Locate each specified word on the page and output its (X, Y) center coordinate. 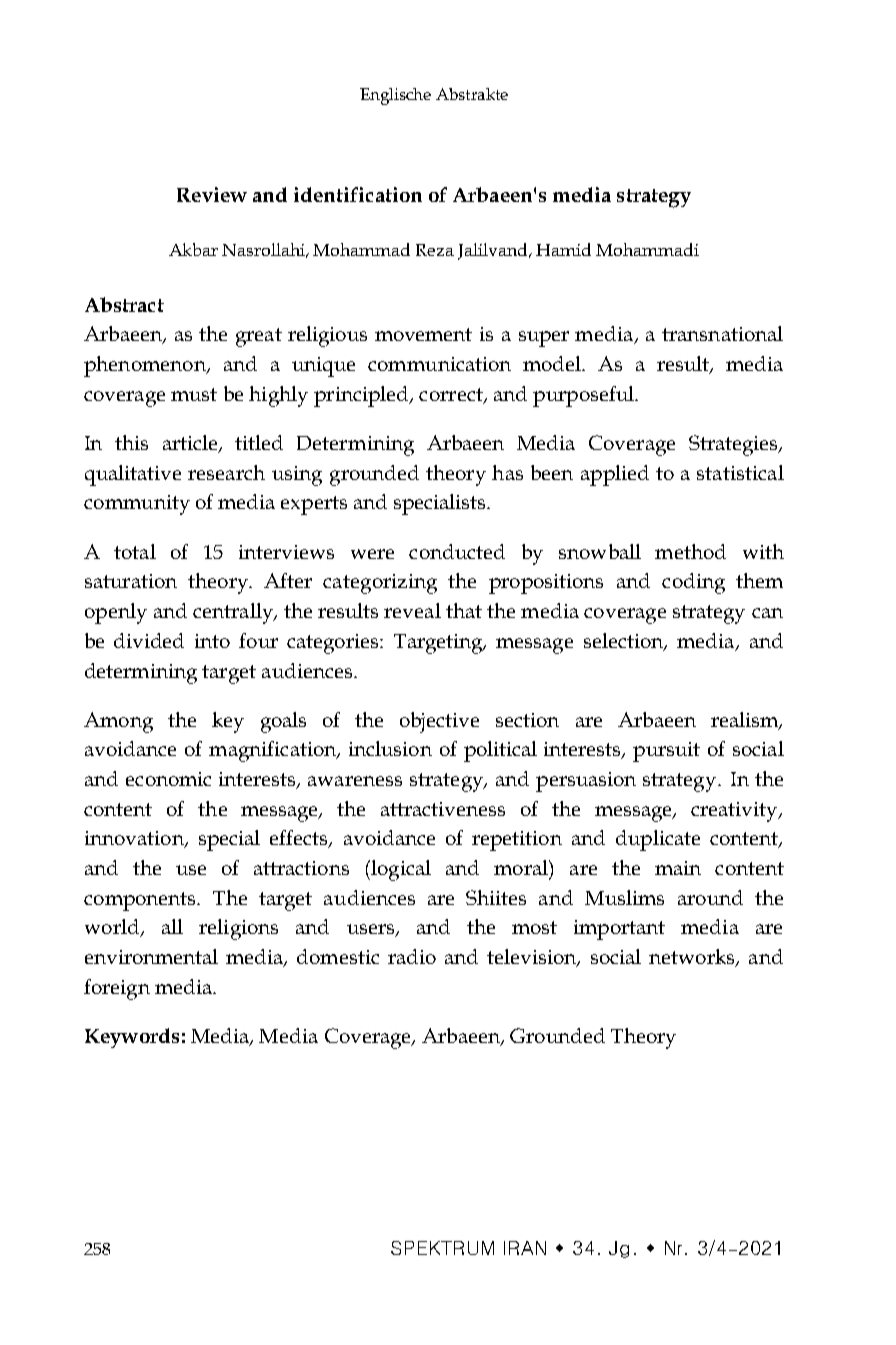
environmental (151, 956)
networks (693, 958)
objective (439, 722)
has (507, 472)
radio (412, 956)
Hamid (563, 249)
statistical (740, 472)
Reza (435, 250)
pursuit (666, 752)
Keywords (132, 1038)
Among (118, 722)
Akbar (193, 249)
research (226, 472)
